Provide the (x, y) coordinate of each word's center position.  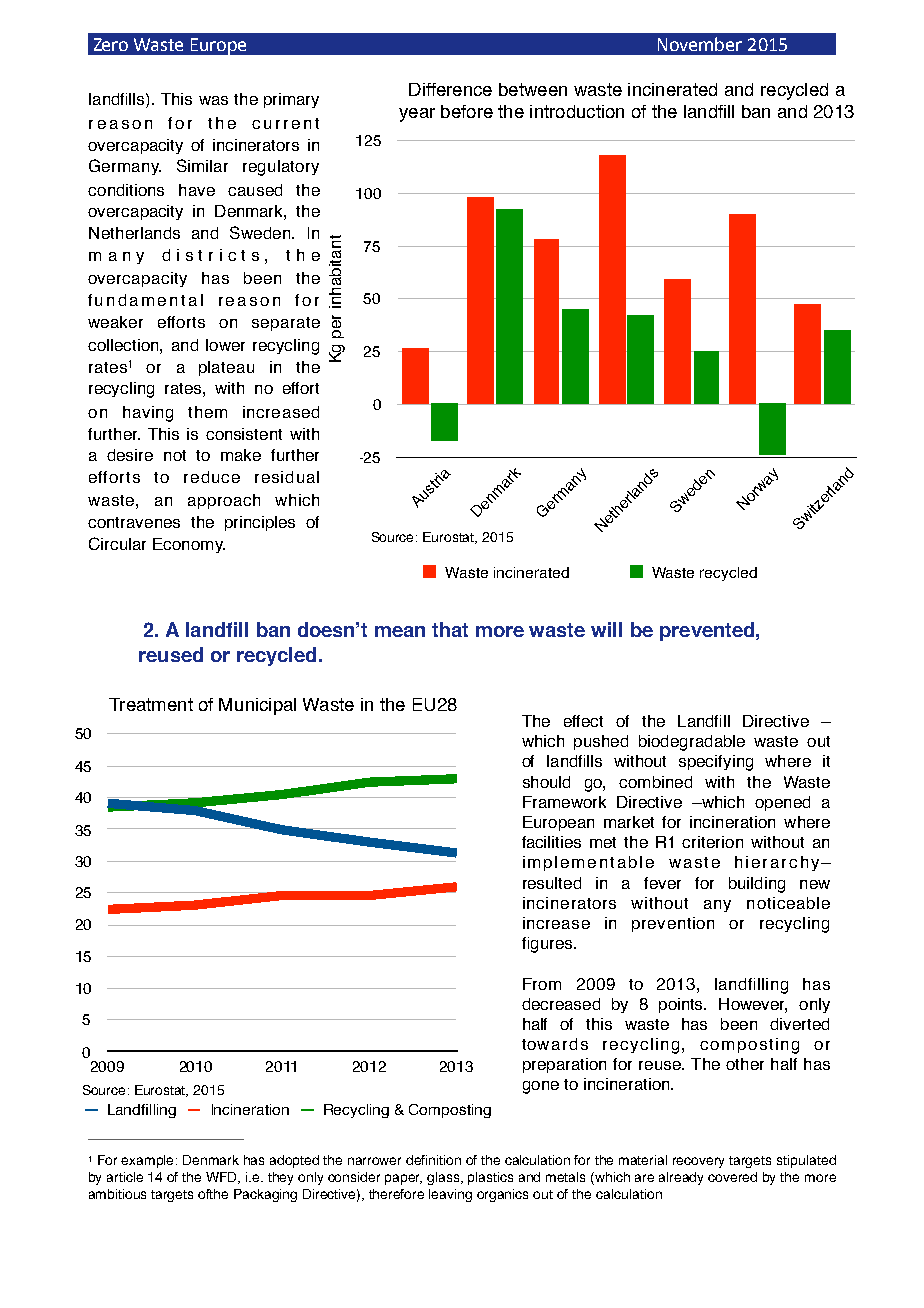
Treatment (151, 704)
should (546, 782)
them (207, 412)
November (700, 44)
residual (287, 477)
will (606, 629)
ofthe (213, 1194)
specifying (716, 763)
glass (445, 1178)
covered (732, 1177)
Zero (111, 44)
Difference (450, 89)
